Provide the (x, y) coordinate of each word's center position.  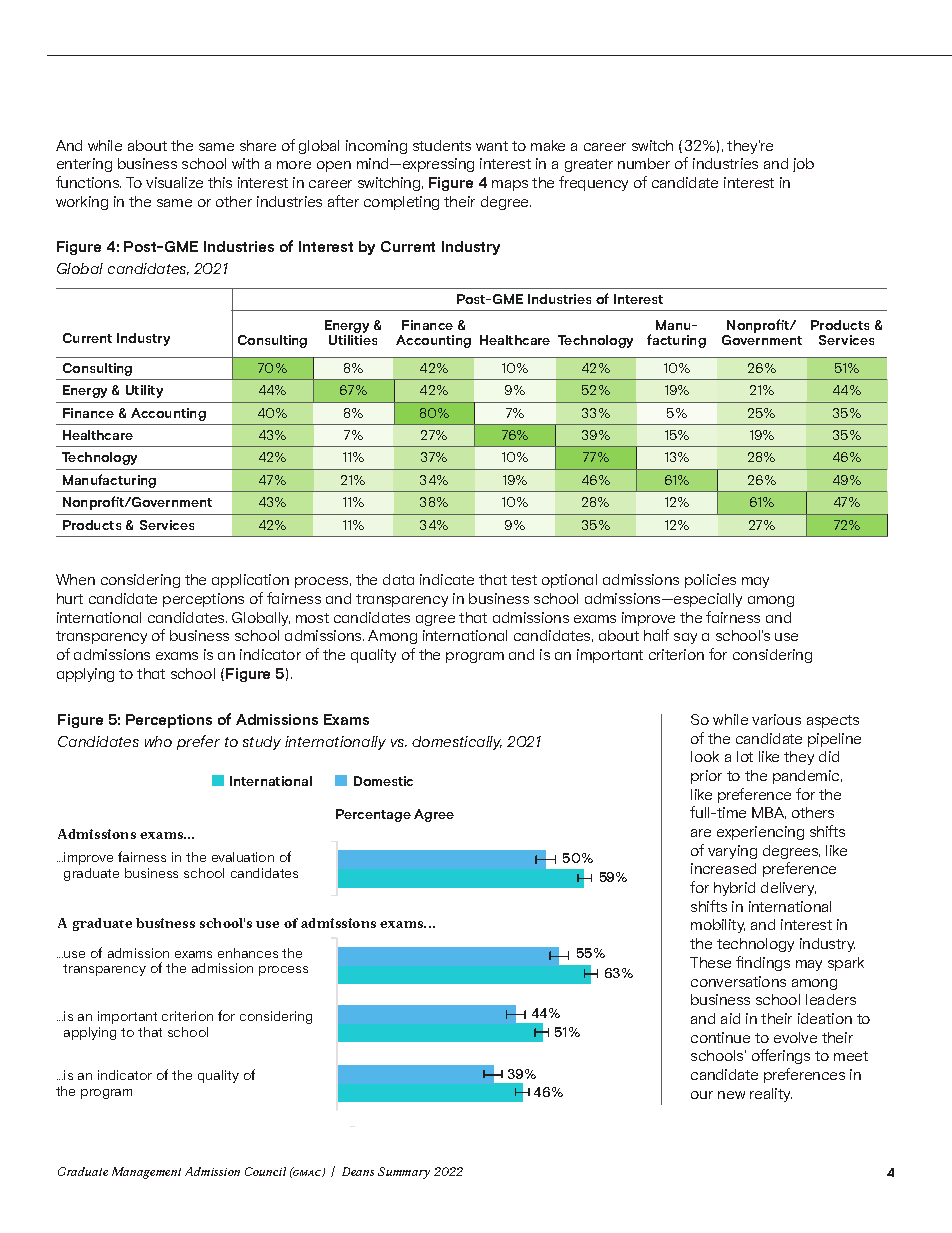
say (685, 638)
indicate (447, 579)
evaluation (243, 857)
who (158, 741)
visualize (174, 182)
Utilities (353, 340)
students (442, 145)
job (803, 165)
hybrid (734, 889)
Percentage (373, 815)
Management (146, 1173)
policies (710, 581)
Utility (144, 391)
